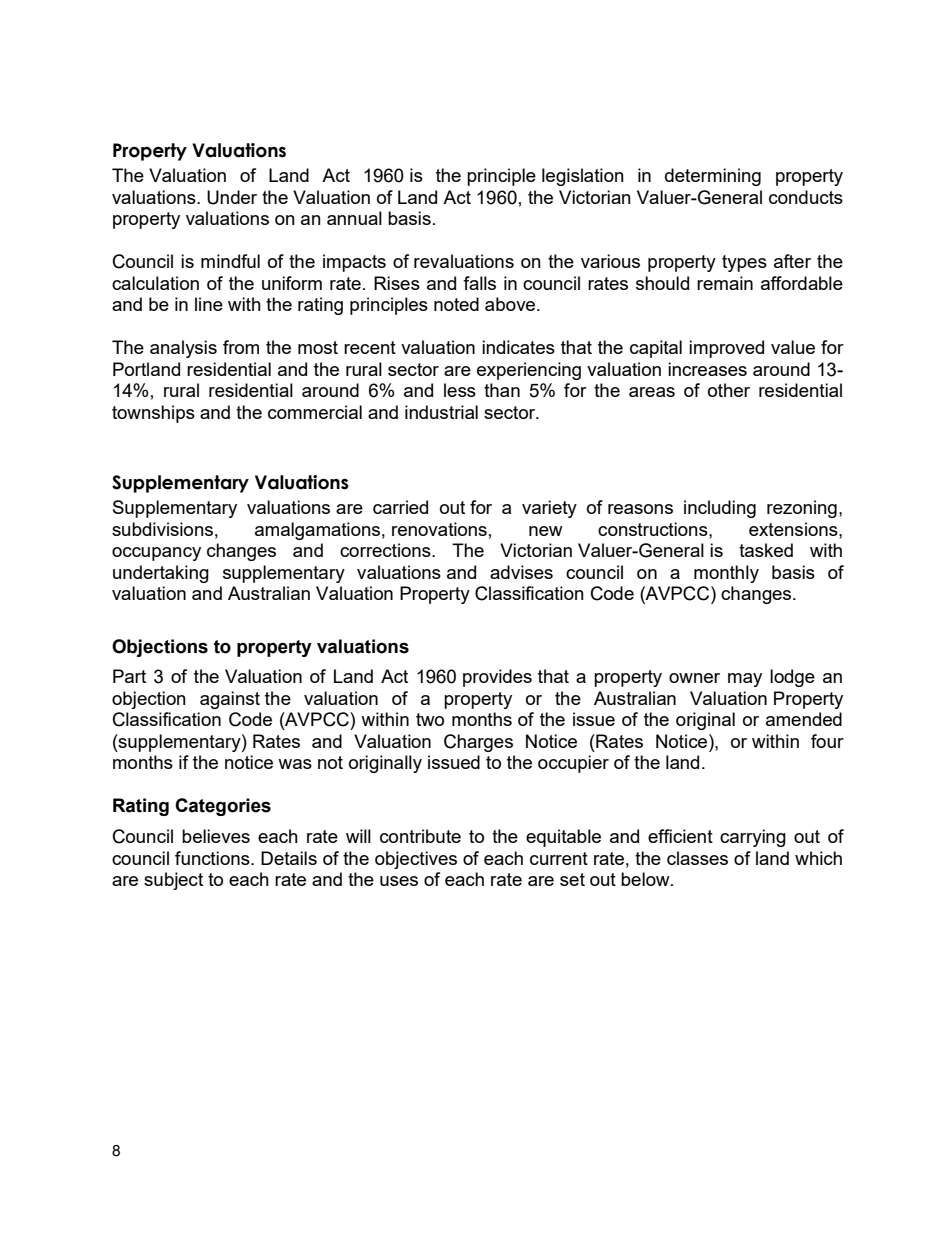 The image size is (952, 1233). What do you see at coordinates (416, 860) in the image?
I see `objectives` at bounding box center [416, 860].
